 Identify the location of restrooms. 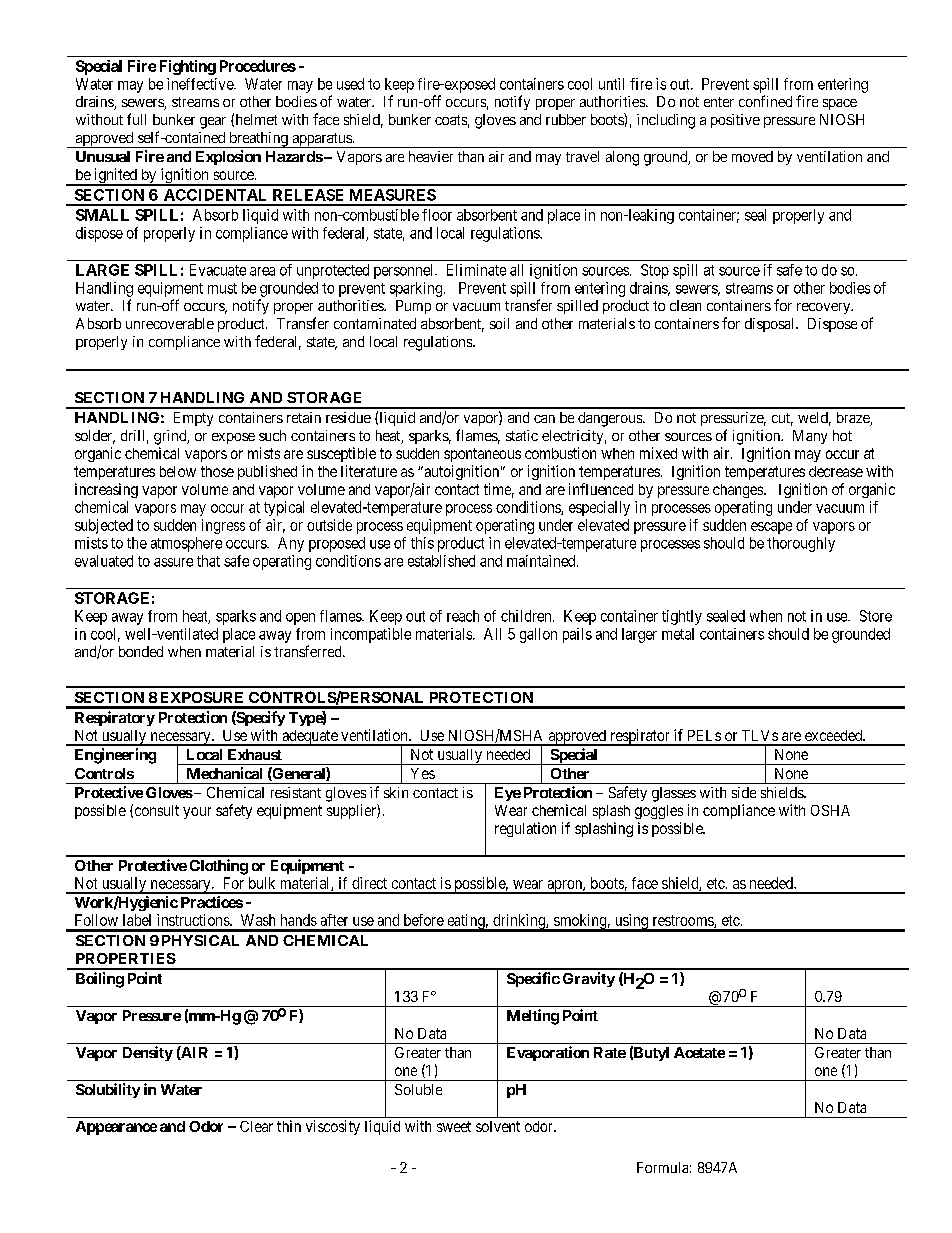
(684, 921).
